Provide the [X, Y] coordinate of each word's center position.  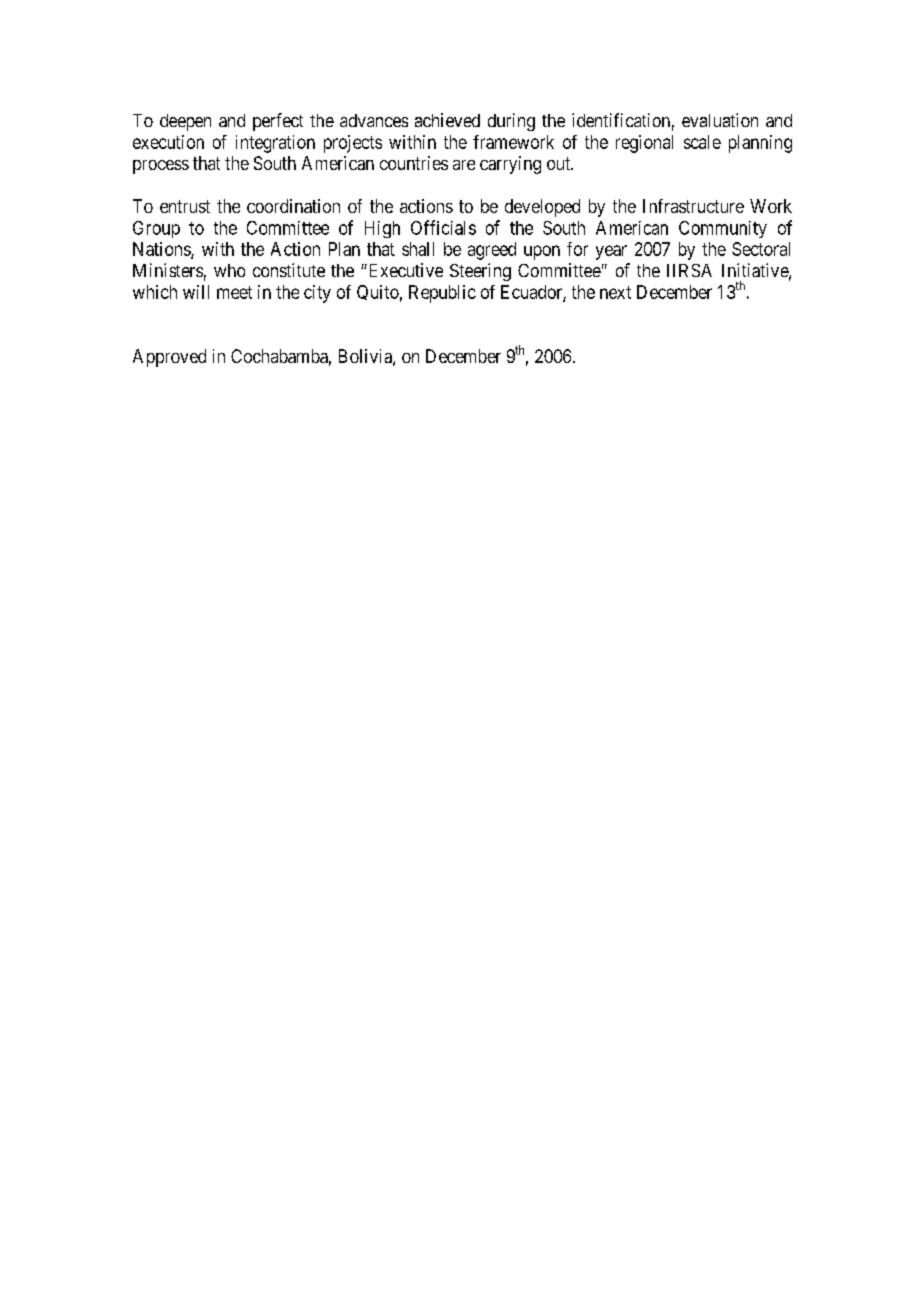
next [615, 292]
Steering [480, 272]
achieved [447, 120]
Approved [169, 358]
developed [542, 208]
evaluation [720, 120]
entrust [185, 206]
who [229, 270]
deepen [185, 122]
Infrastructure [693, 206]
